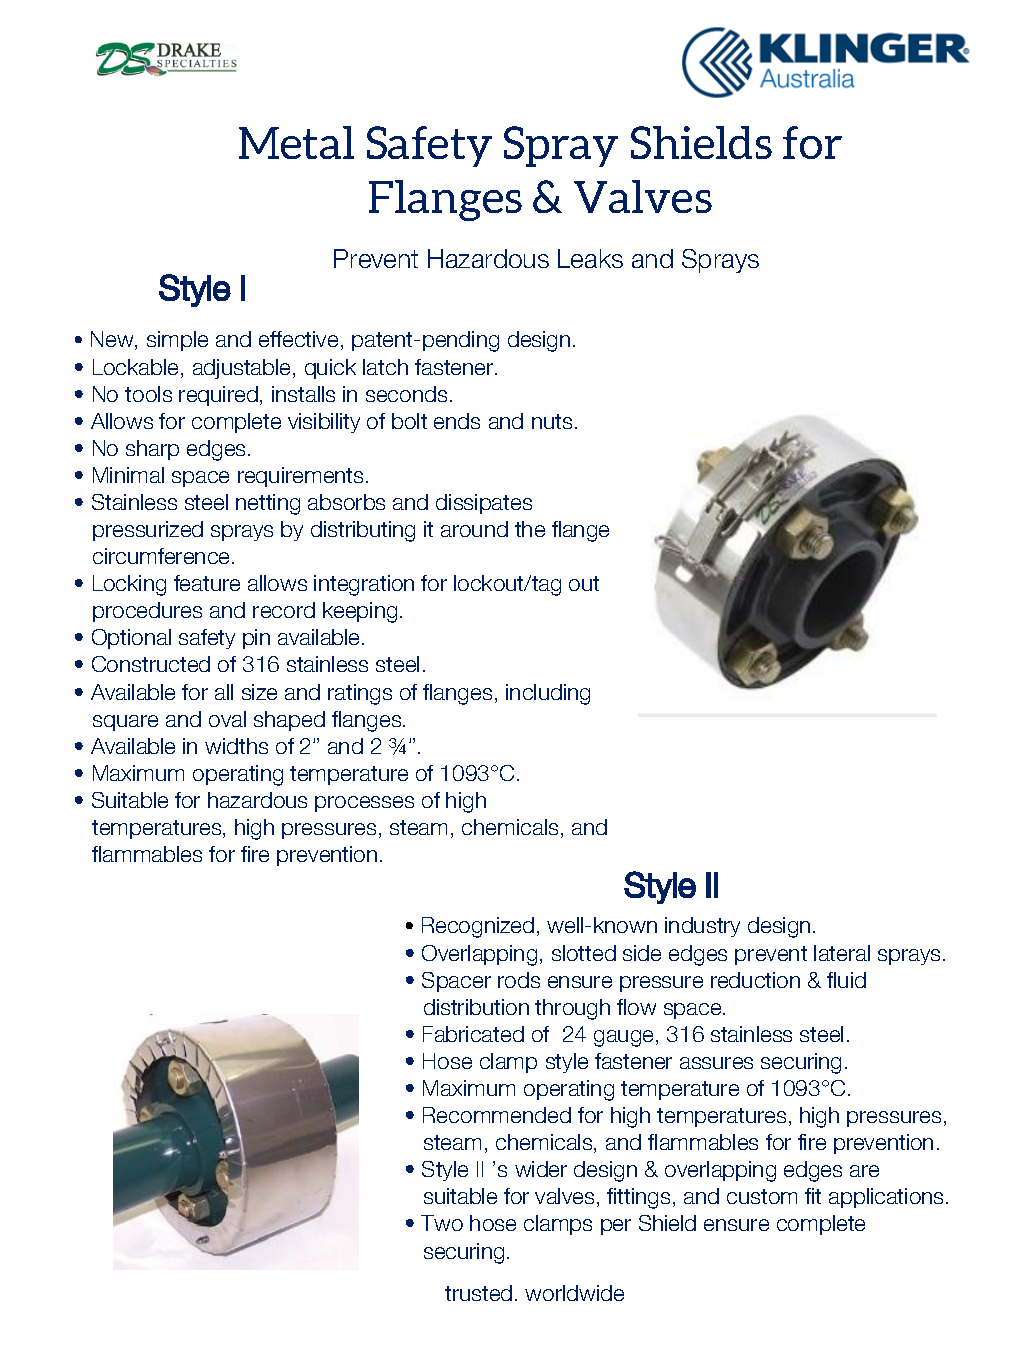  I want to click on Metal, so click(296, 142).
